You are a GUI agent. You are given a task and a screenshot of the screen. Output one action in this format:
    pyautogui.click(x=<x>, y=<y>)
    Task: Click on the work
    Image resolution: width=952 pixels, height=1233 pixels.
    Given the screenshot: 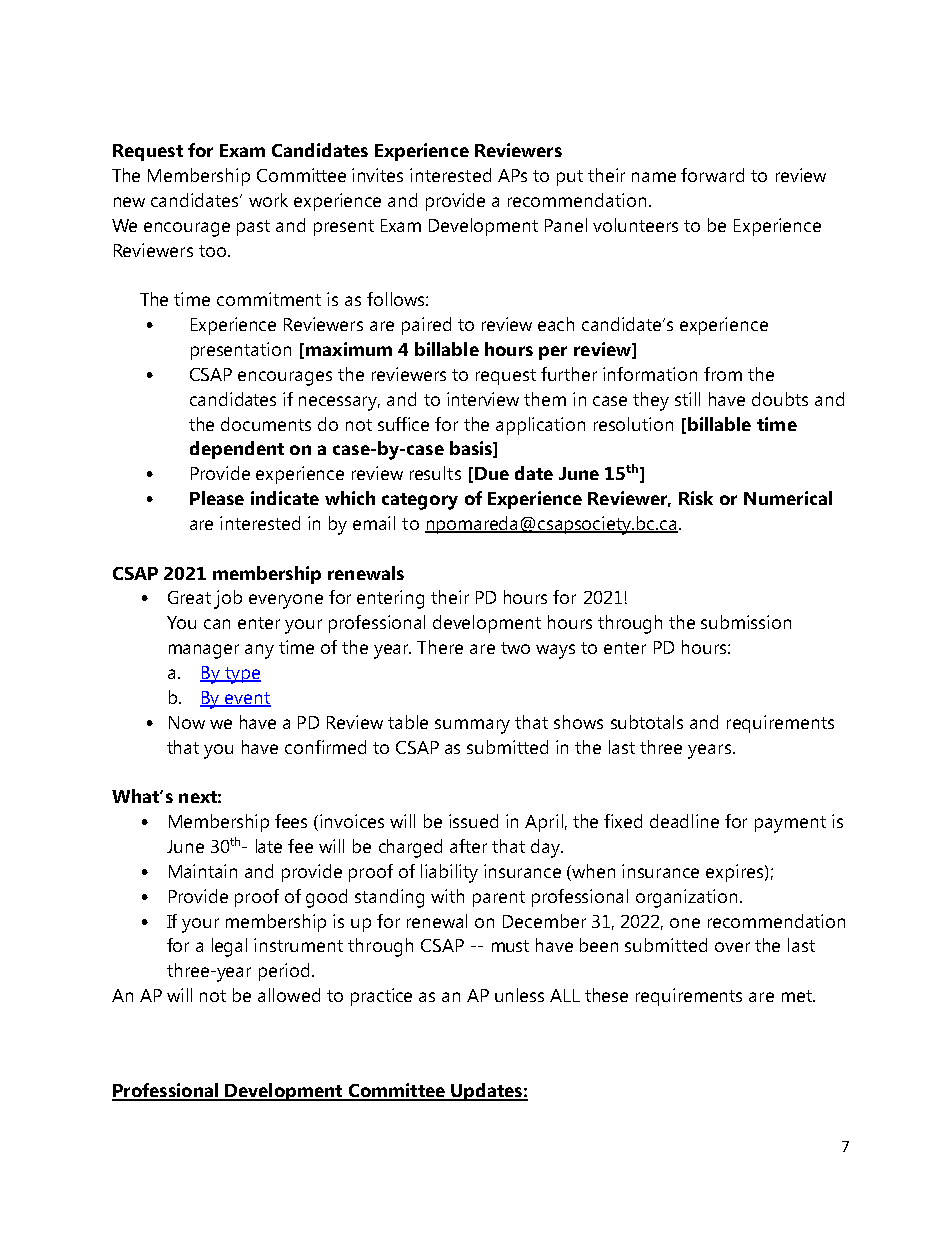 What is the action you would take?
    pyautogui.click(x=268, y=200)
